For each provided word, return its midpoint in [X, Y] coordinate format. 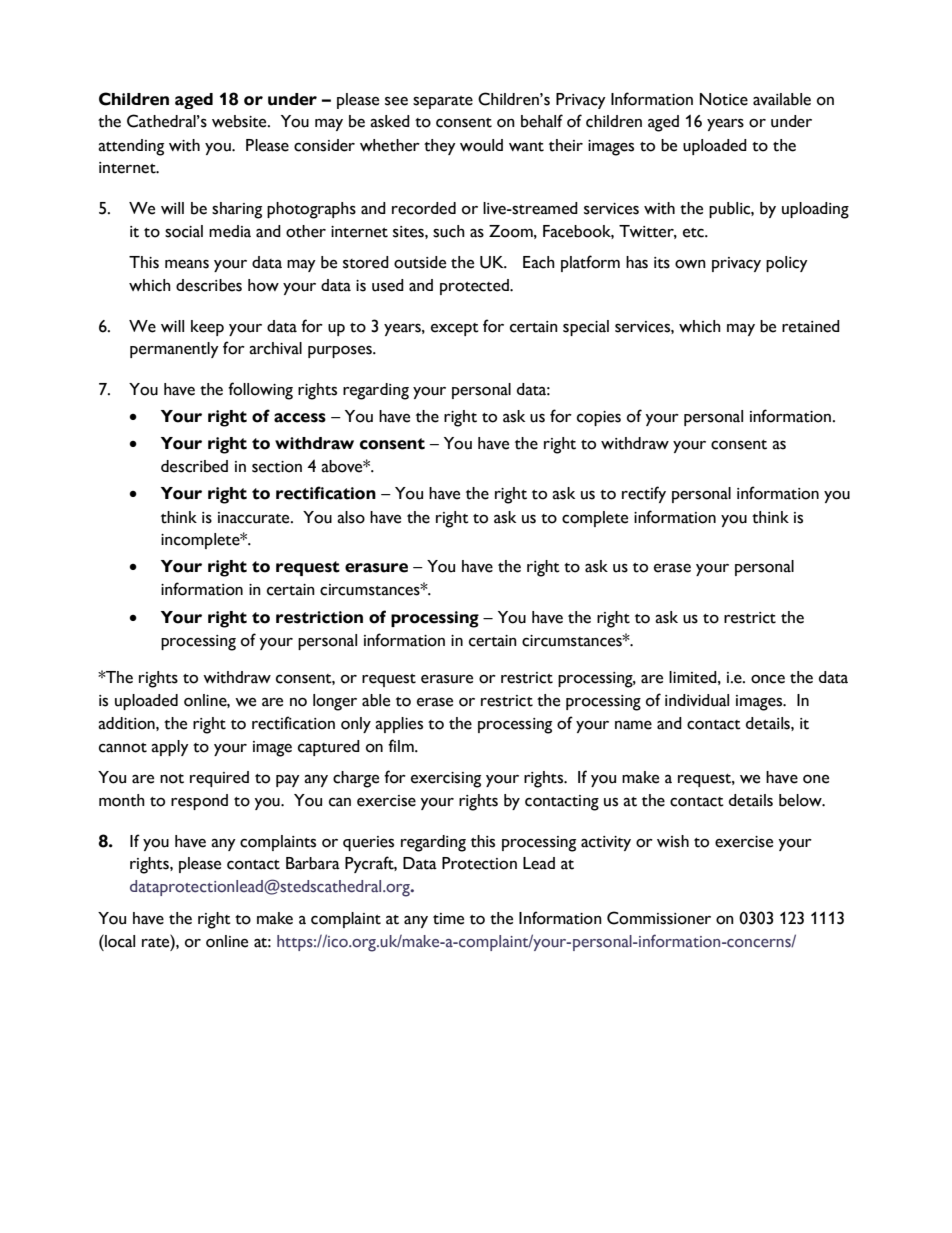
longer [335, 702]
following [260, 391]
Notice [724, 99]
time [448, 919]
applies [399, 725]
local [119, 941]
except [455, 329]
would [481, 145]
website [240, 121]
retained [811, 326]
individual [697, 700]
